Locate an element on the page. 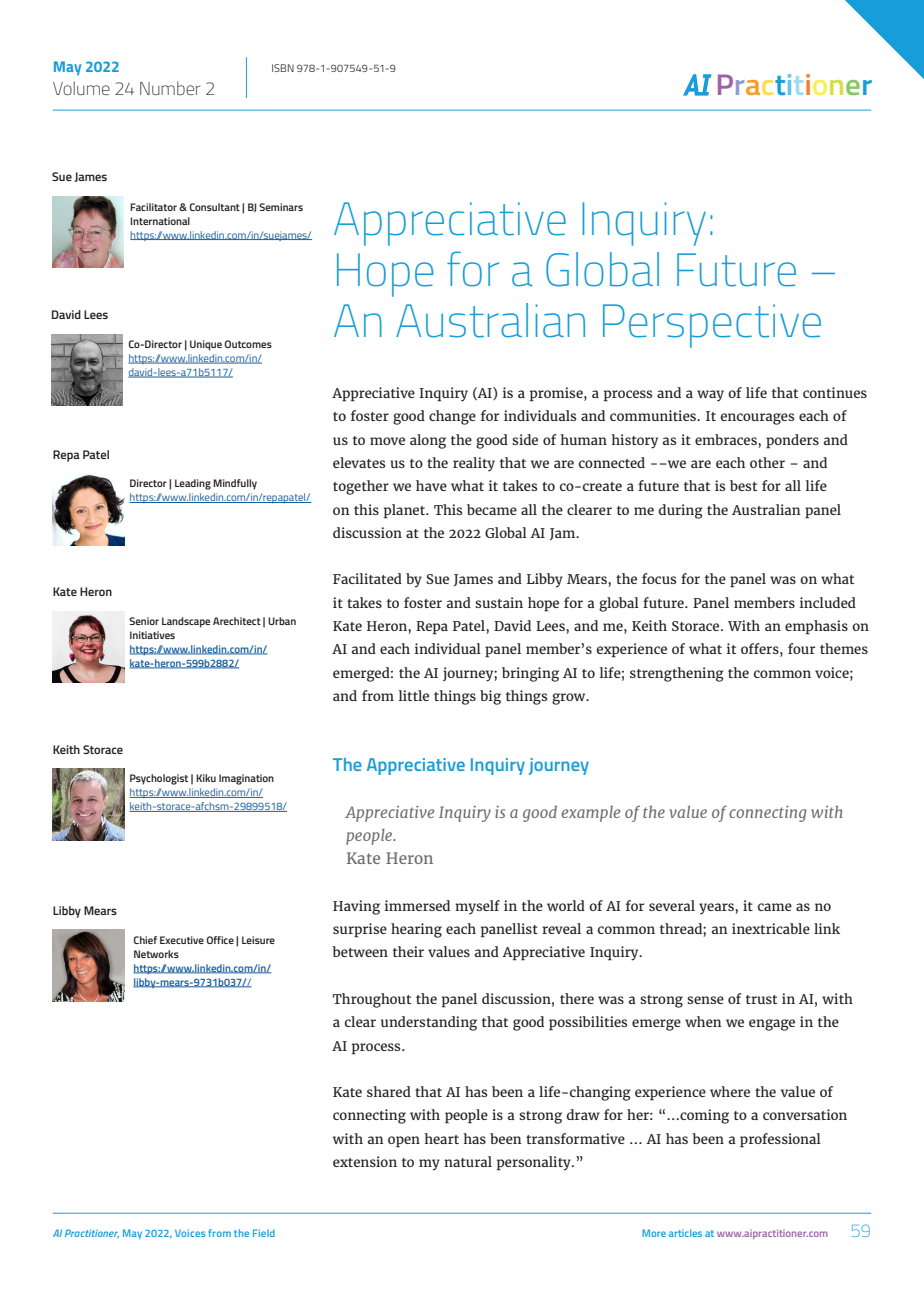 Image resolution: width=924 pixels, height=1308 pixels. Initiatives is located at coordinates (152, 635).
